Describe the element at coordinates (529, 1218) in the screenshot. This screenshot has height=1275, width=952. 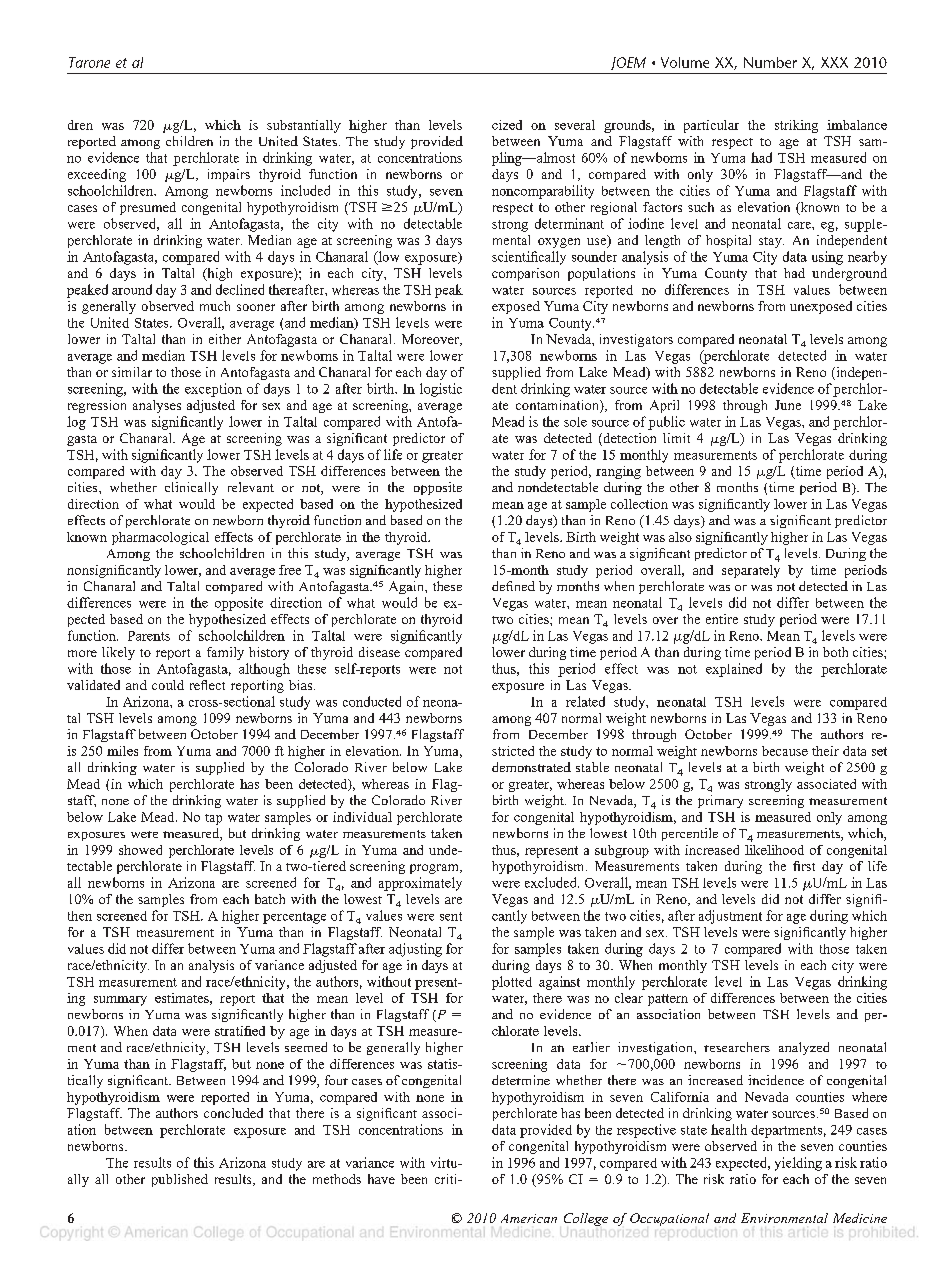
I see `American` at that location.
